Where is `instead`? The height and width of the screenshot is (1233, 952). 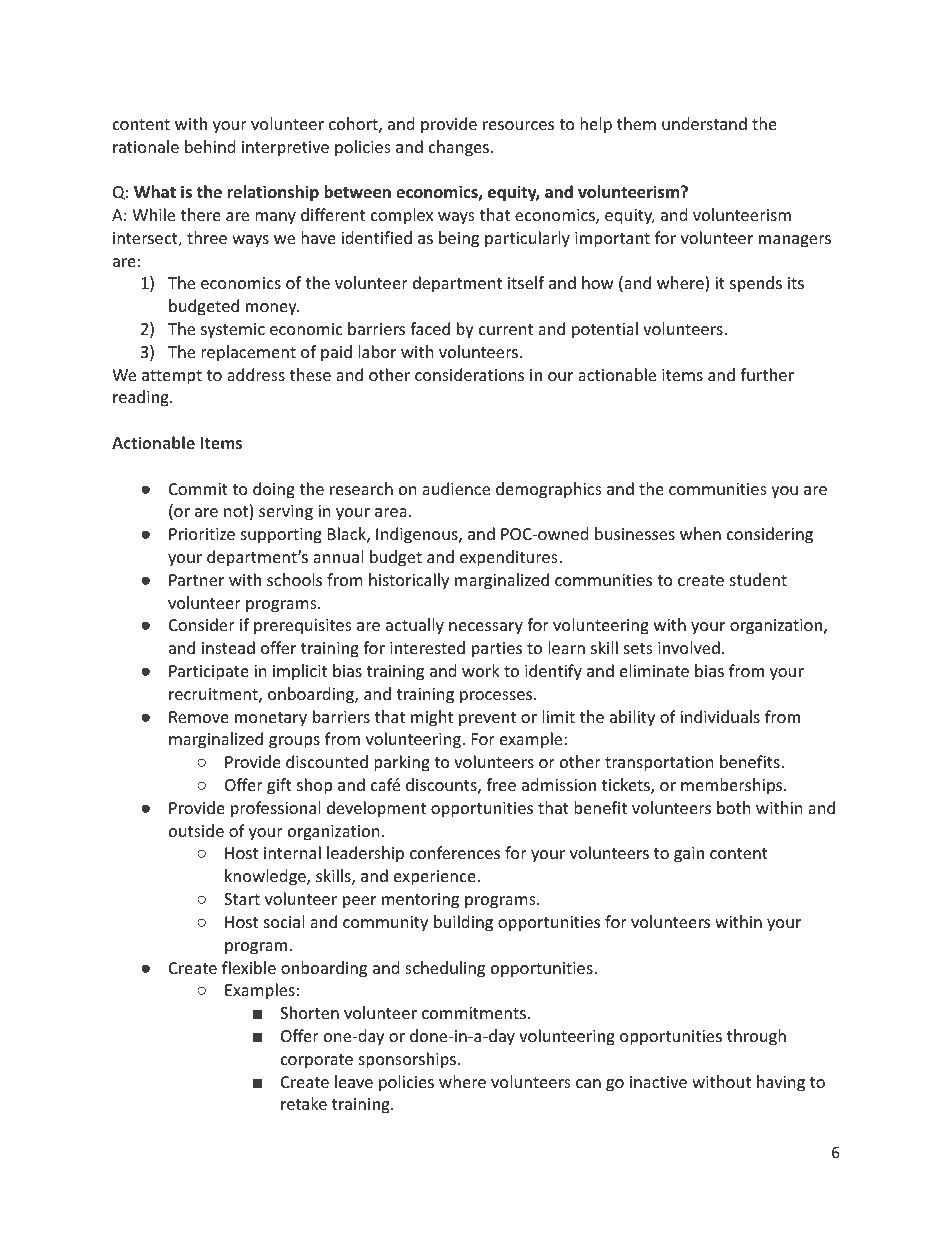 instead is located at coordinates (228, 647).
